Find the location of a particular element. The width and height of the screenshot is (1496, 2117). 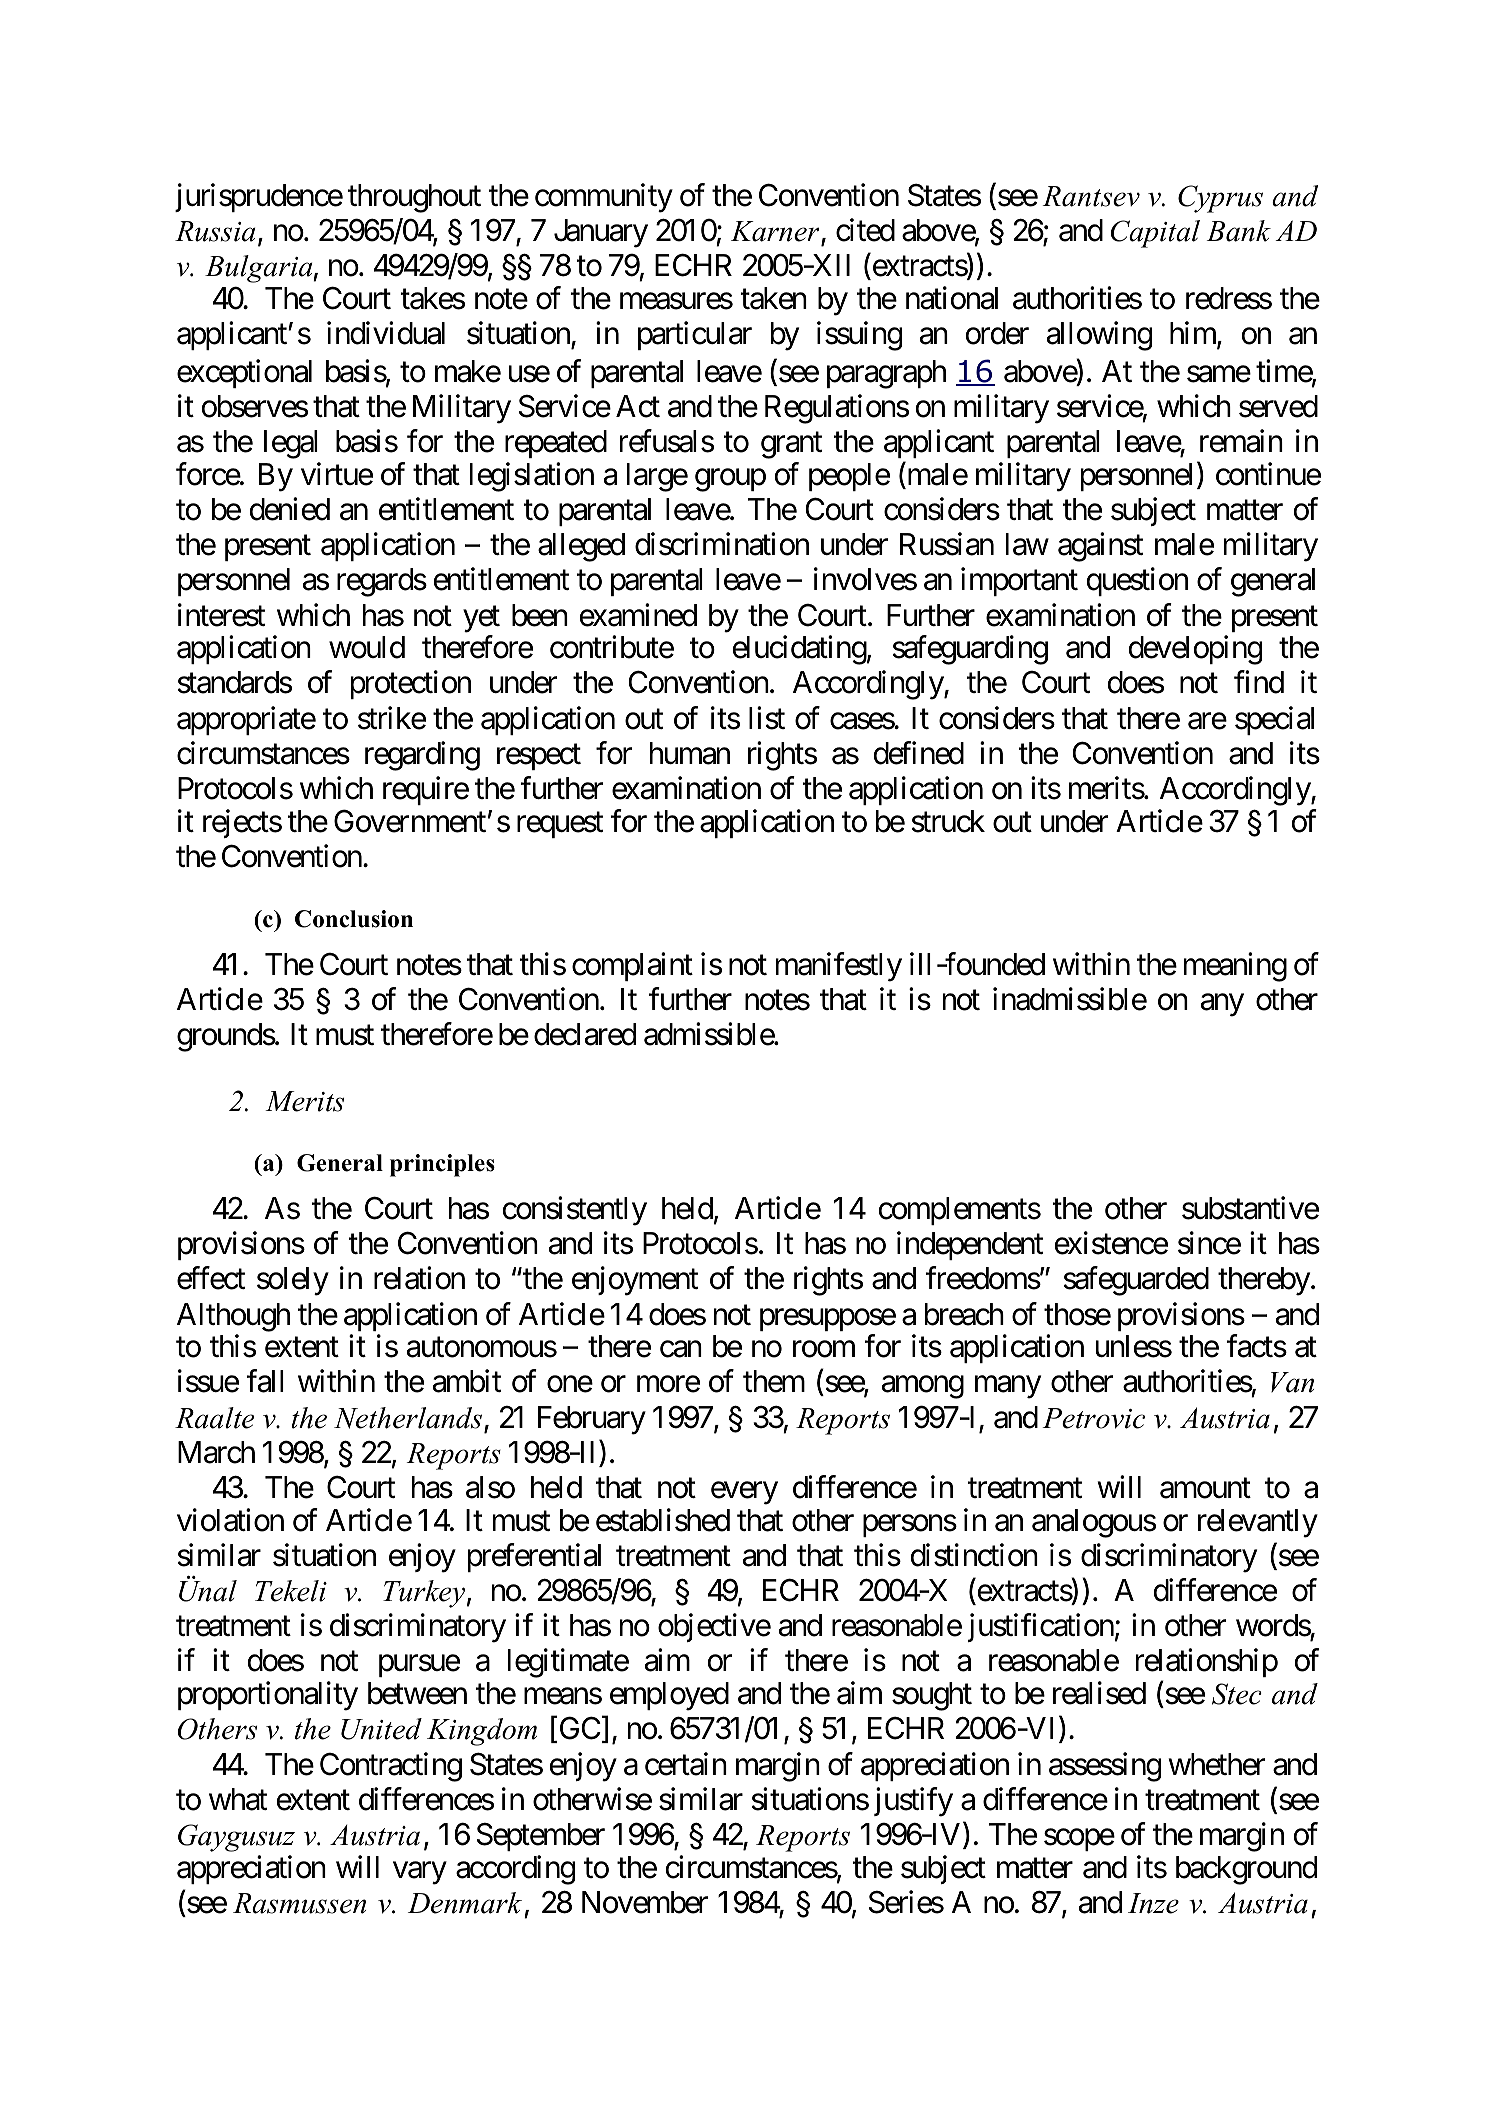

taken is located at coordinates (773, 298).
